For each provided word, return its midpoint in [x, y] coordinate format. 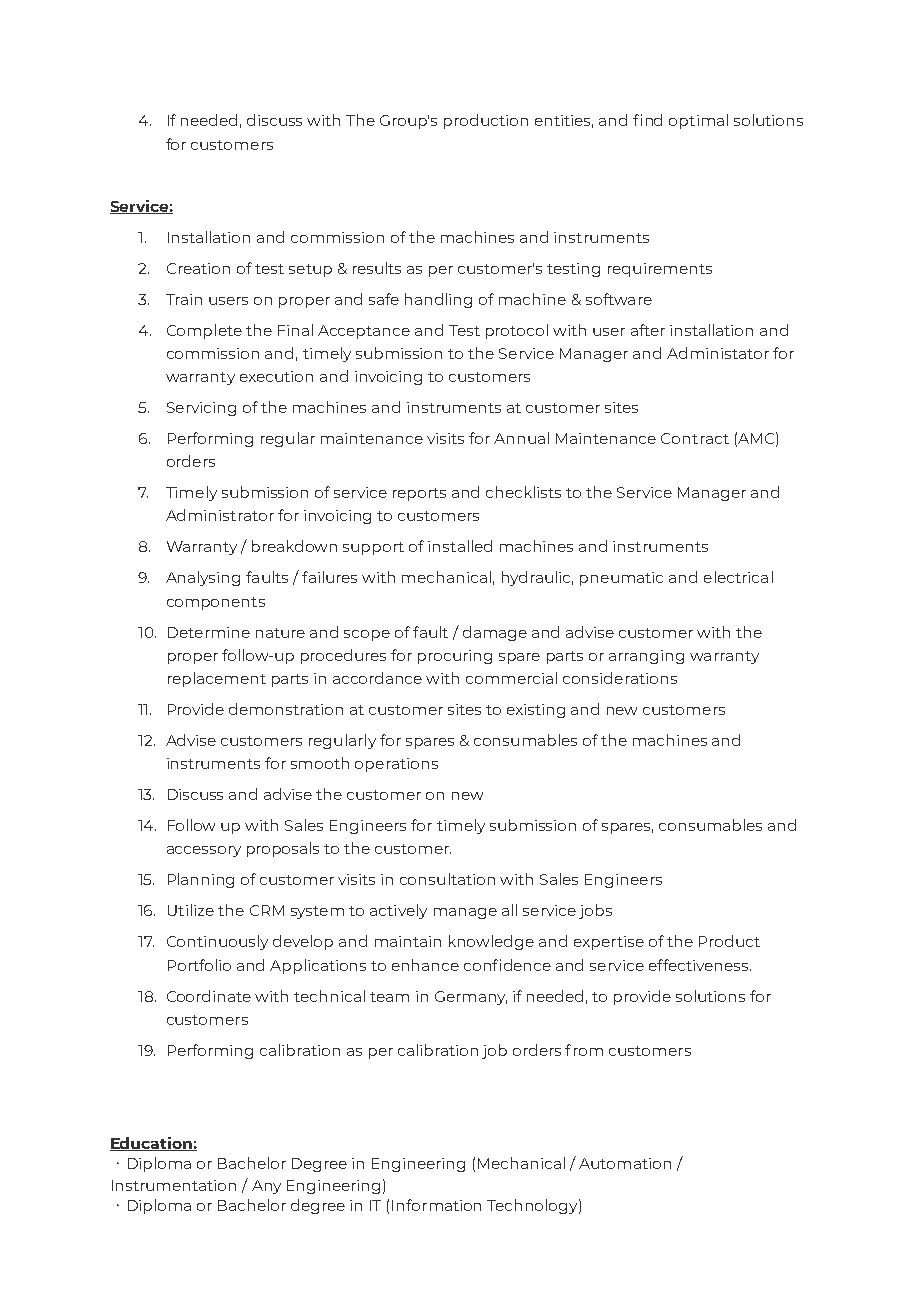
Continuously [217, 942]
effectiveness [700, 965]
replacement [217, 679]
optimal [698, 121]
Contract [695, 438]
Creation [198, 268]
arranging [646, 657]
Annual [521, 438]
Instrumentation [174, 1185]
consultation [447, 879]
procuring [455, 657]
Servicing [201, 409]
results [377, 268]
